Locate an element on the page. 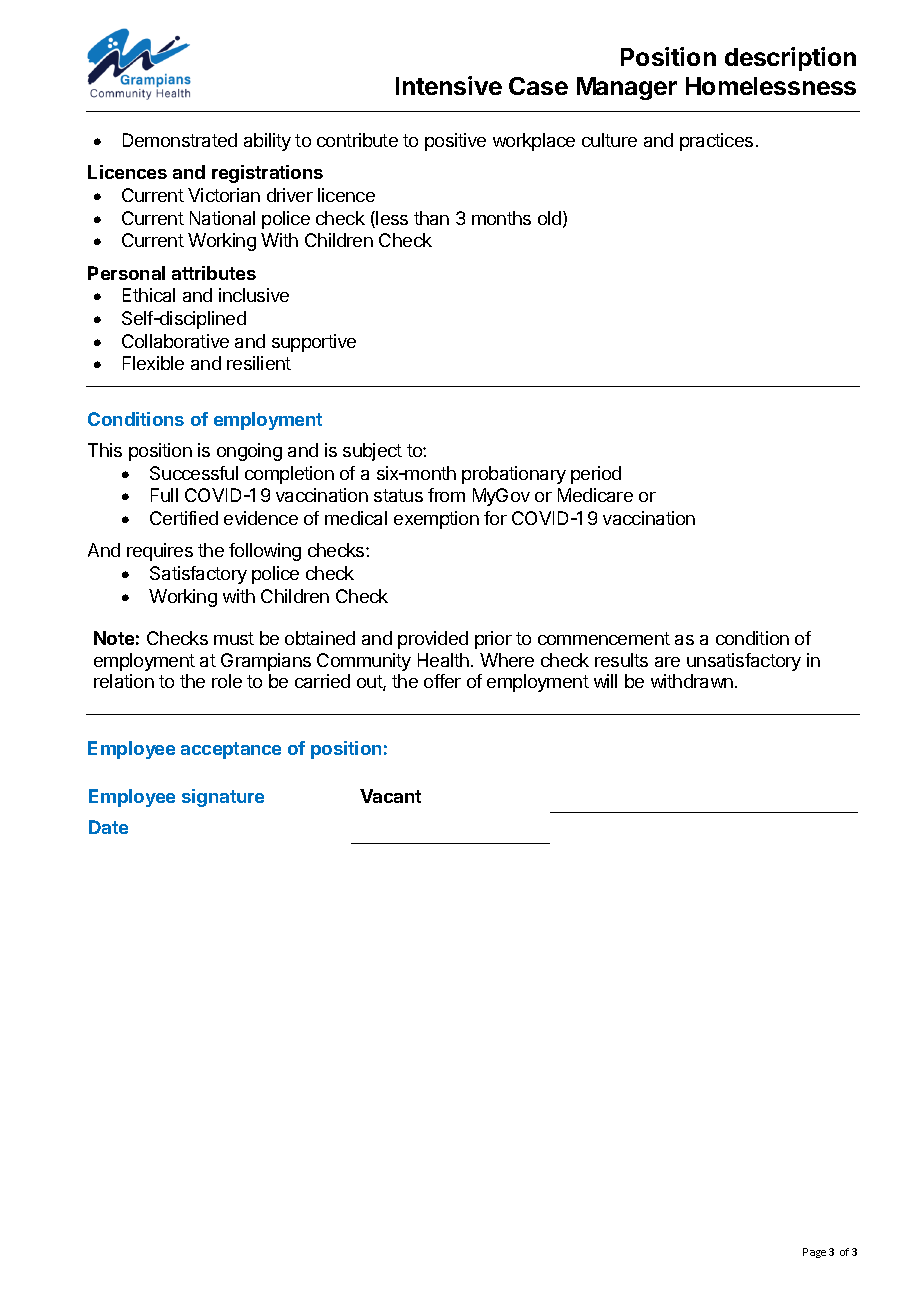 This page has width=924, height=1308. Flexible is located at coordinates (153, 363).
